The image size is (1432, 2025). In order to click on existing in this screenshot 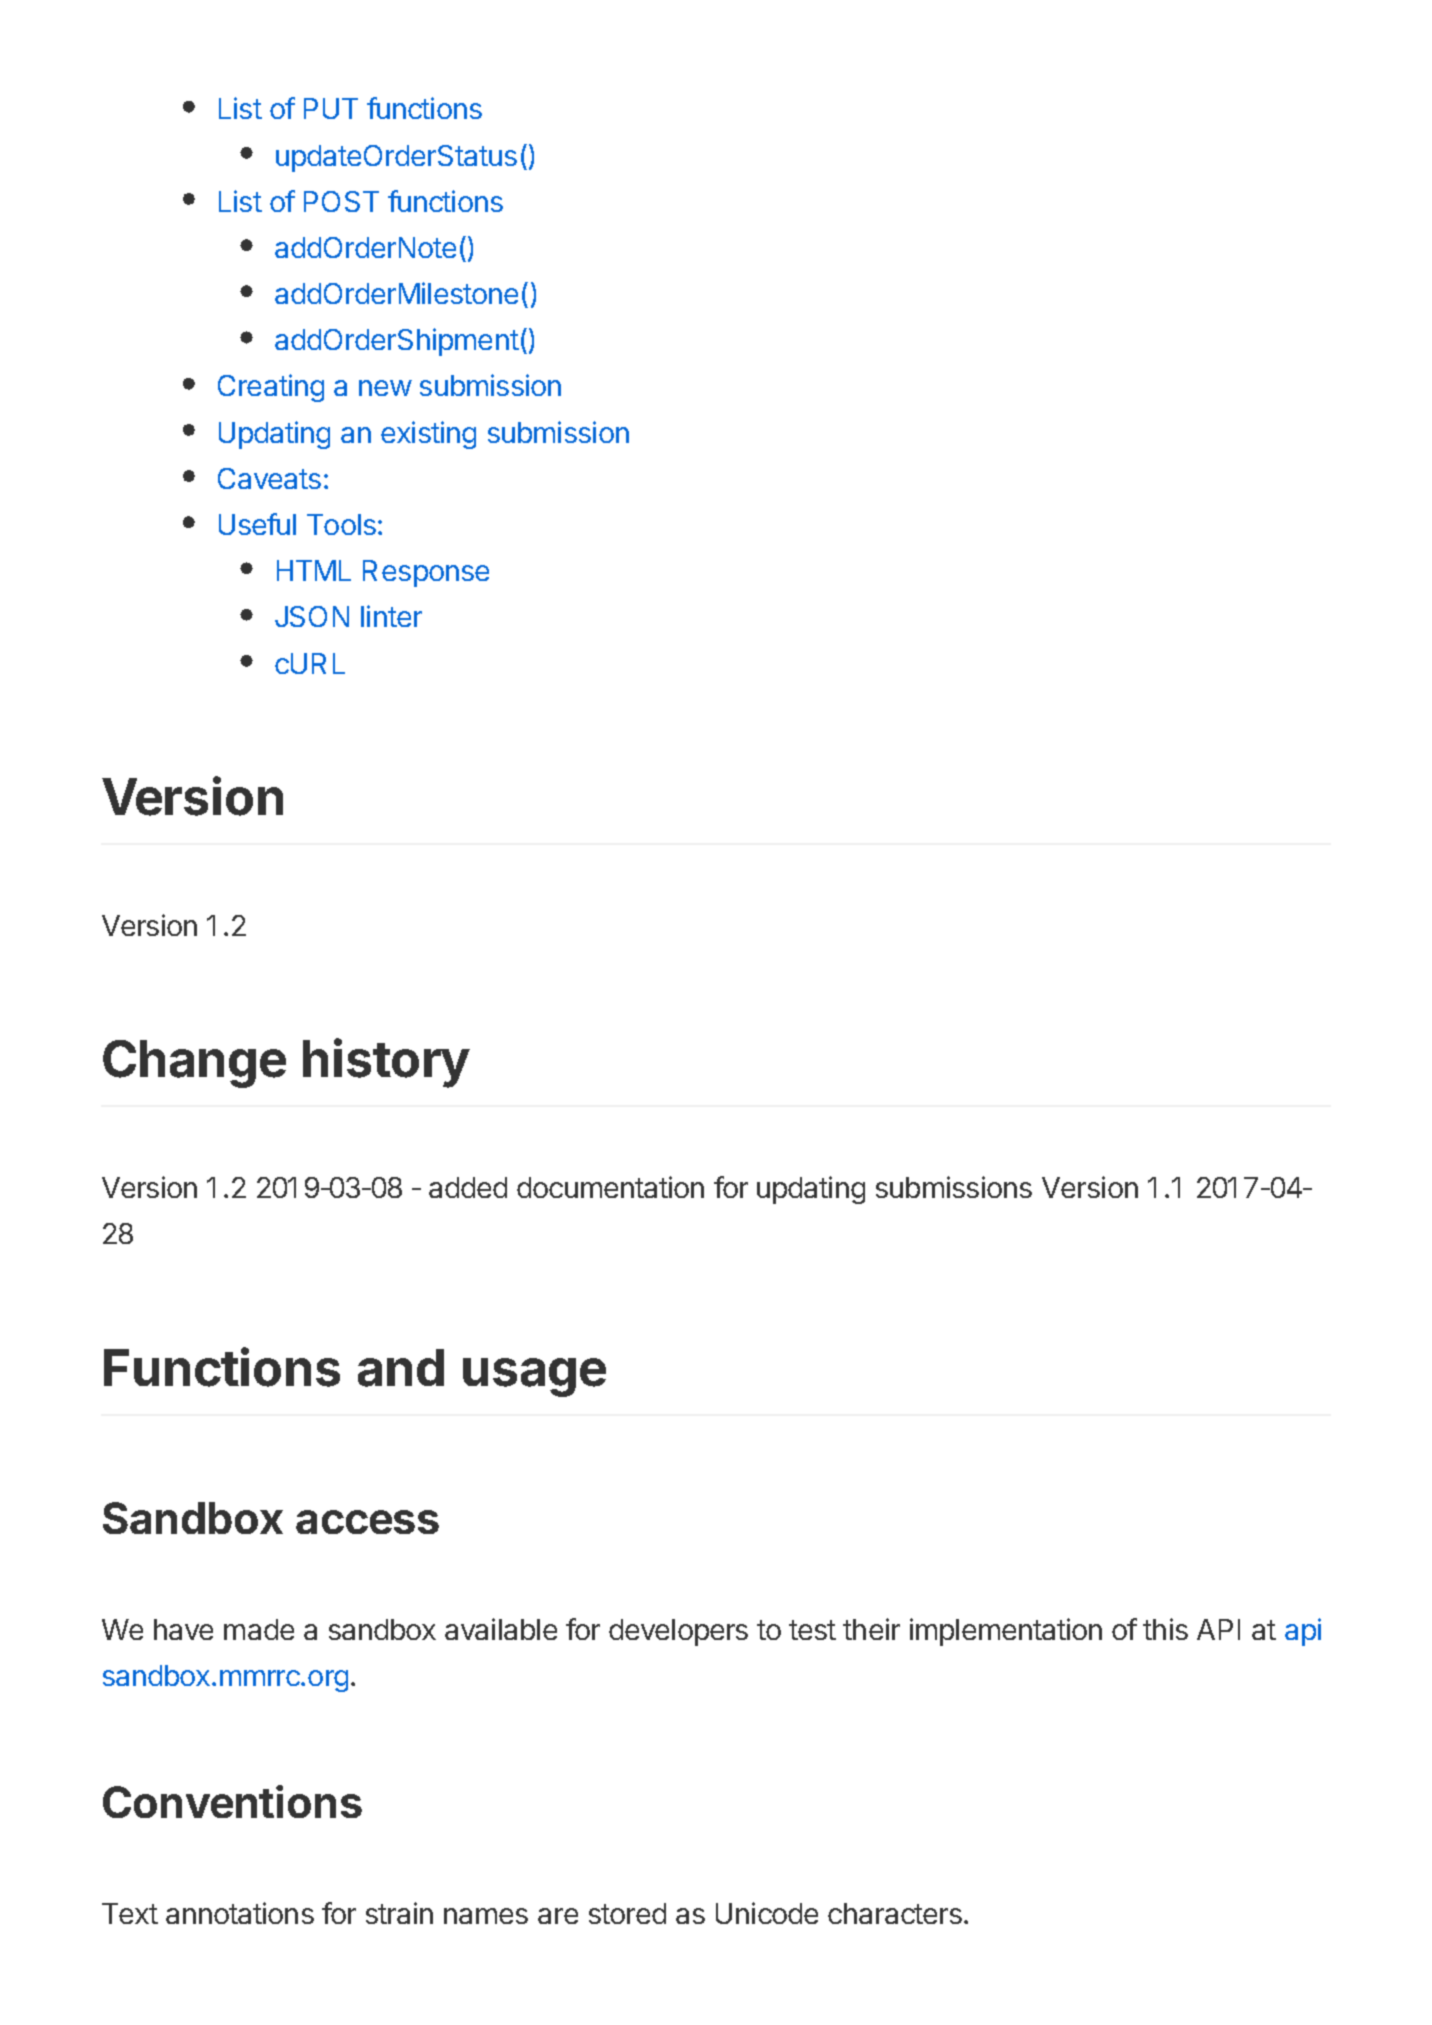, I will do `click(428, 435)`.
